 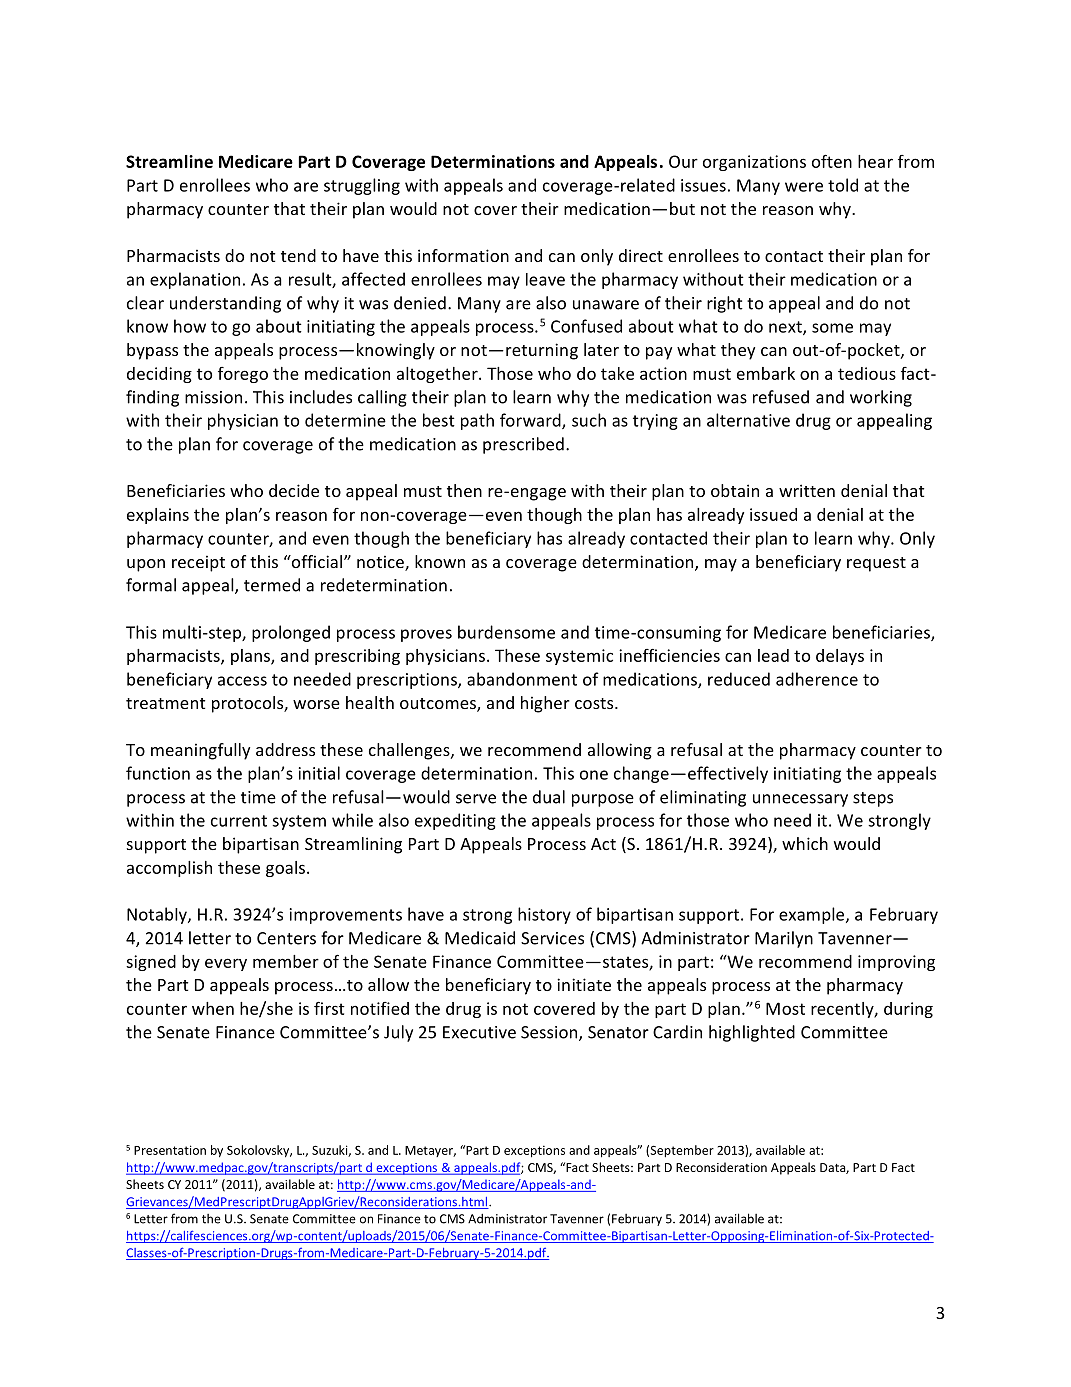 I want to click on history, so click(x=544, y=915).
